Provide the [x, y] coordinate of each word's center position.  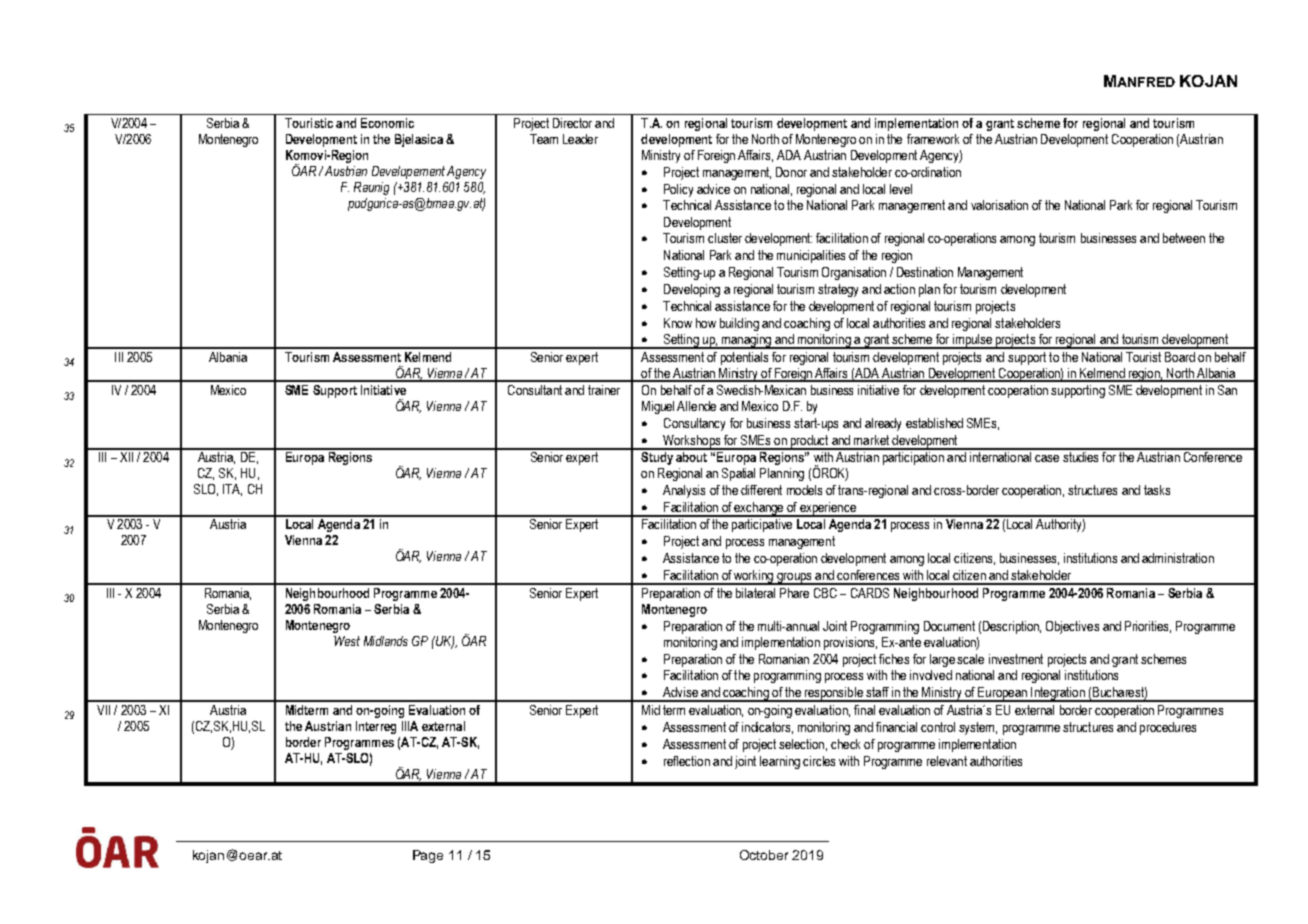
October [764, 855]
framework [933, 139]
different [761, 490]
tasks [1157, 490]
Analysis [684, 491]
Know [678, 323]
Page [428, 856]
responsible [834, 694]
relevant [947, 761]
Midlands [386, 641]
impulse [972, 341]
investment [1016, 659]
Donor [791, 172]
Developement [408, 172]
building [739, 324]
